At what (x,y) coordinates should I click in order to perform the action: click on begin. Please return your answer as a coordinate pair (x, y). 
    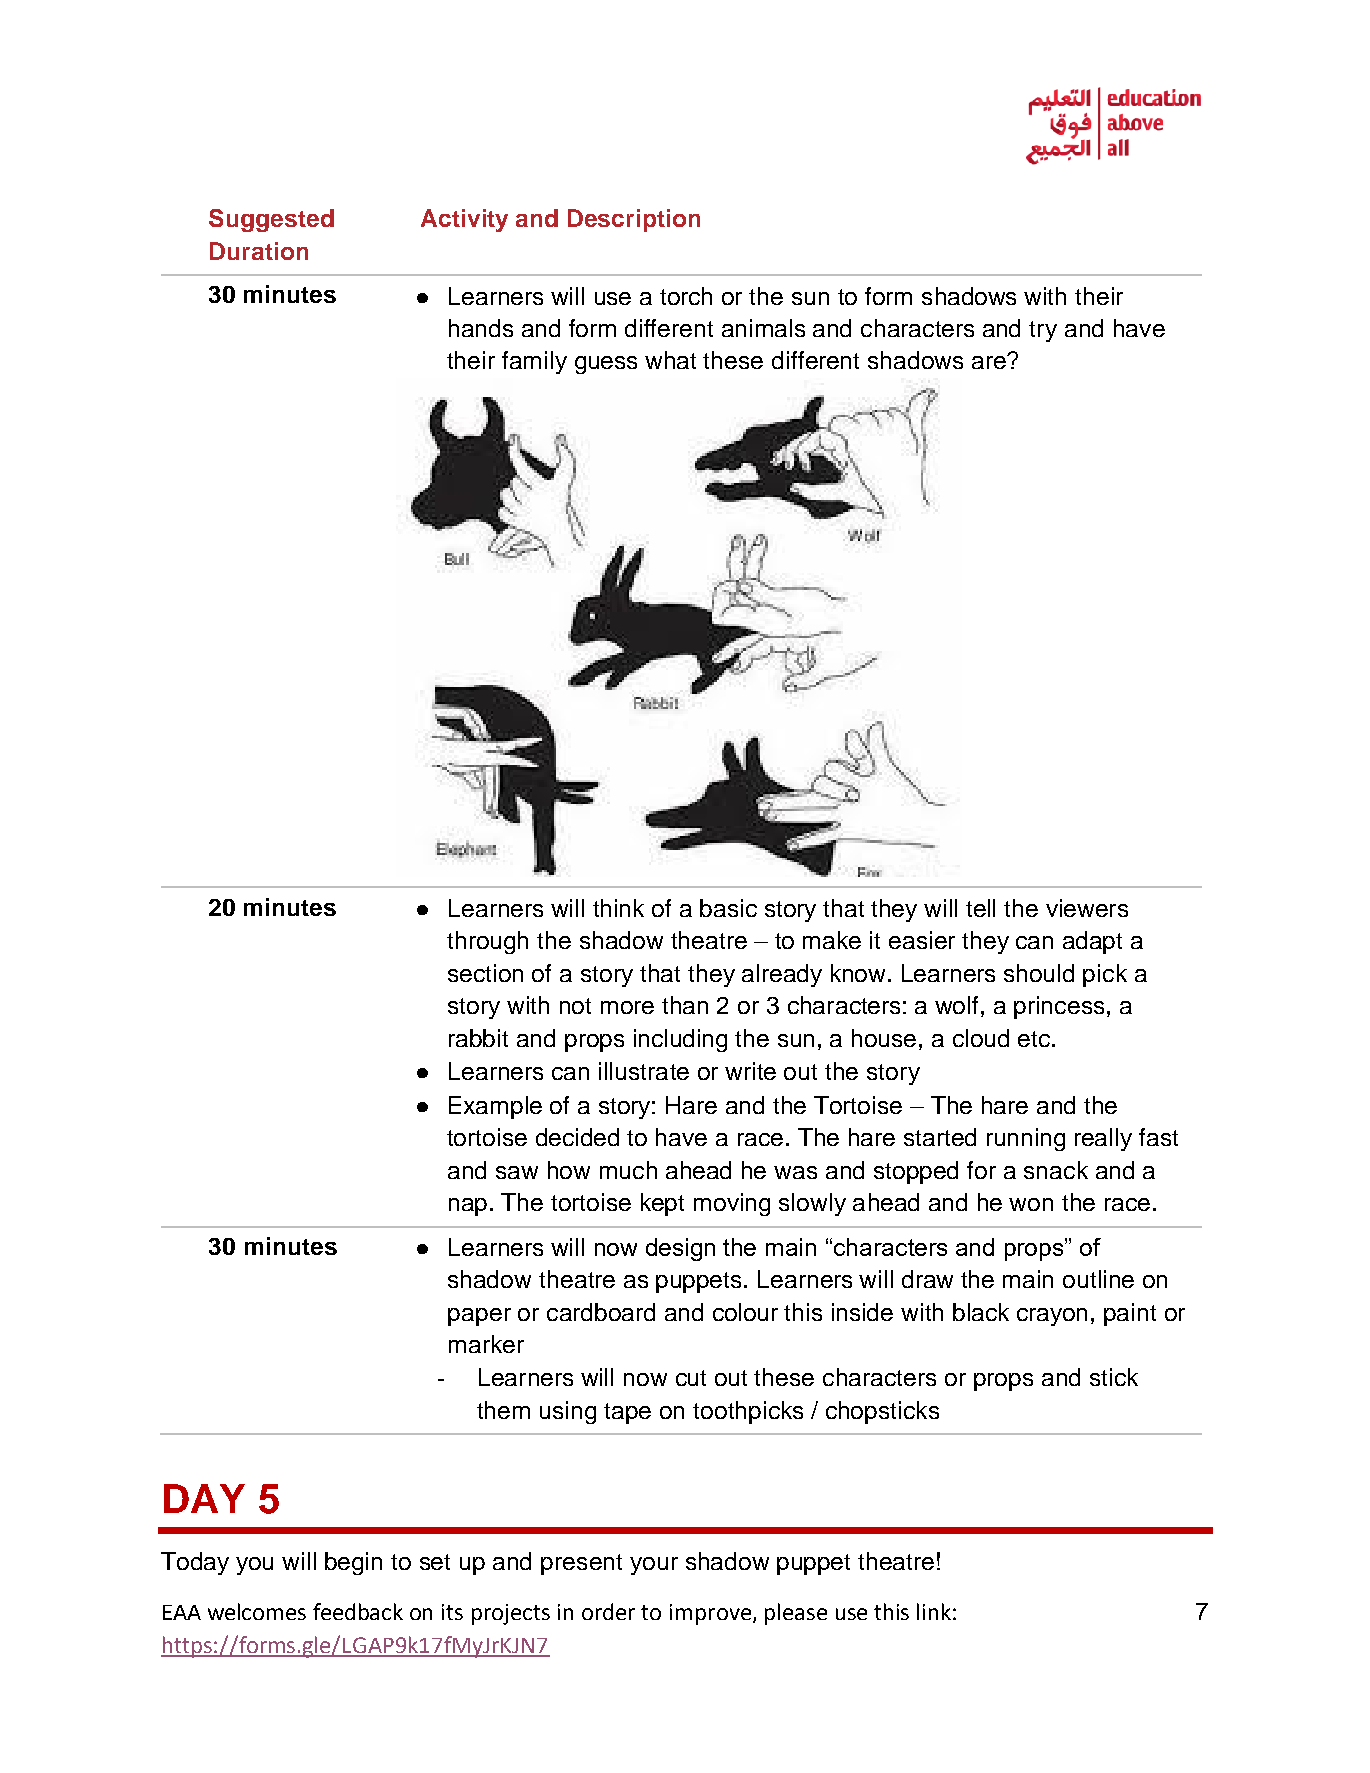
    Looking at the image, I should click on (353, 1563).
